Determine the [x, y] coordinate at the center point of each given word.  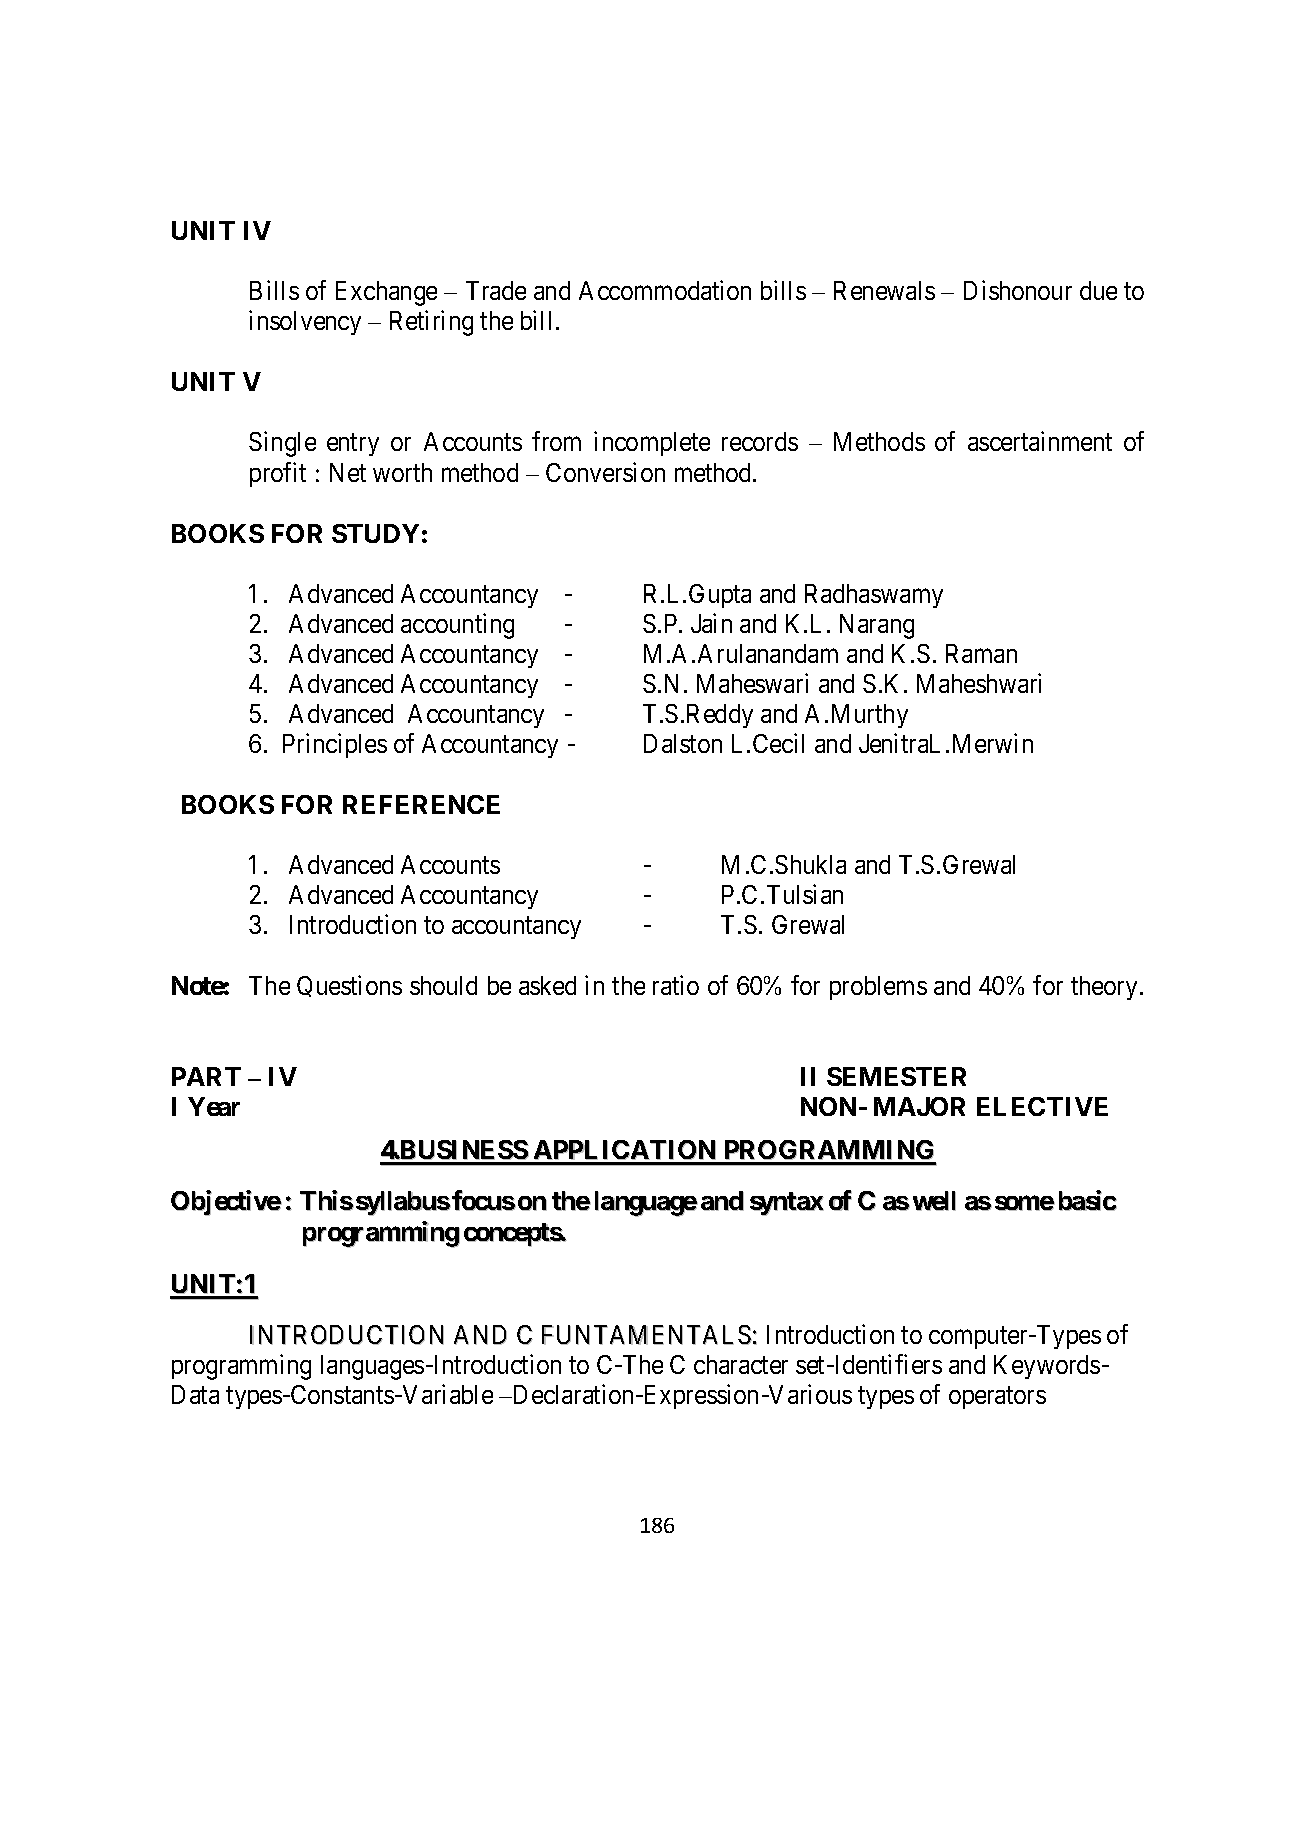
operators [997, 1398]
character [741, 1364]
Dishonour [1018, 290]
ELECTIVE [1042, 1106]
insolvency [305, 322]
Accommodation [665, 290]
